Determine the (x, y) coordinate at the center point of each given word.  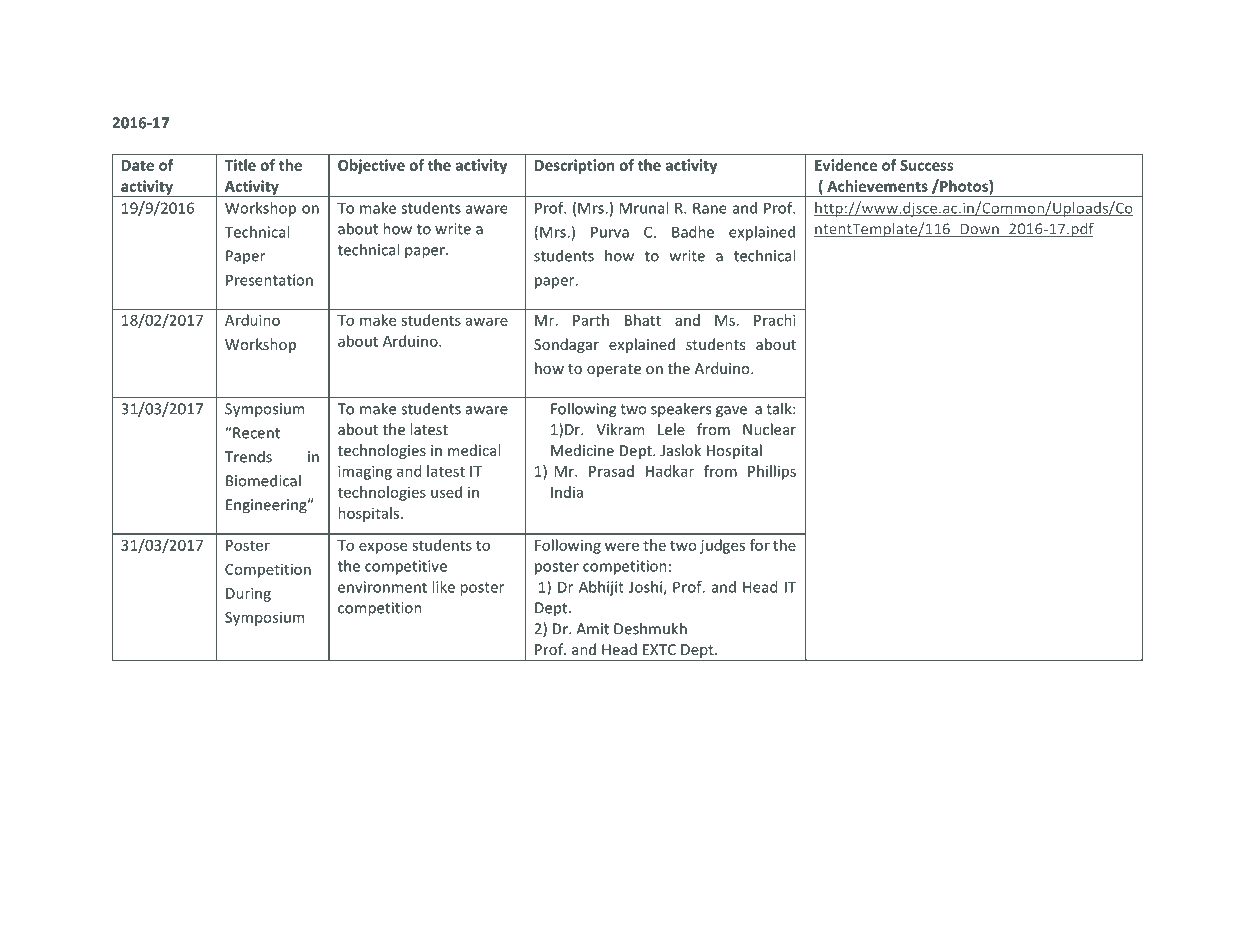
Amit (592, 629)
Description (574, 166)
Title (240, 165)
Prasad (611, 471)
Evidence (846, 165)
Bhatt (643, 320)
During (248, 594)
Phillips (772, 472)
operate (614, 370)
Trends (248, 456)
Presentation (269, 280)
